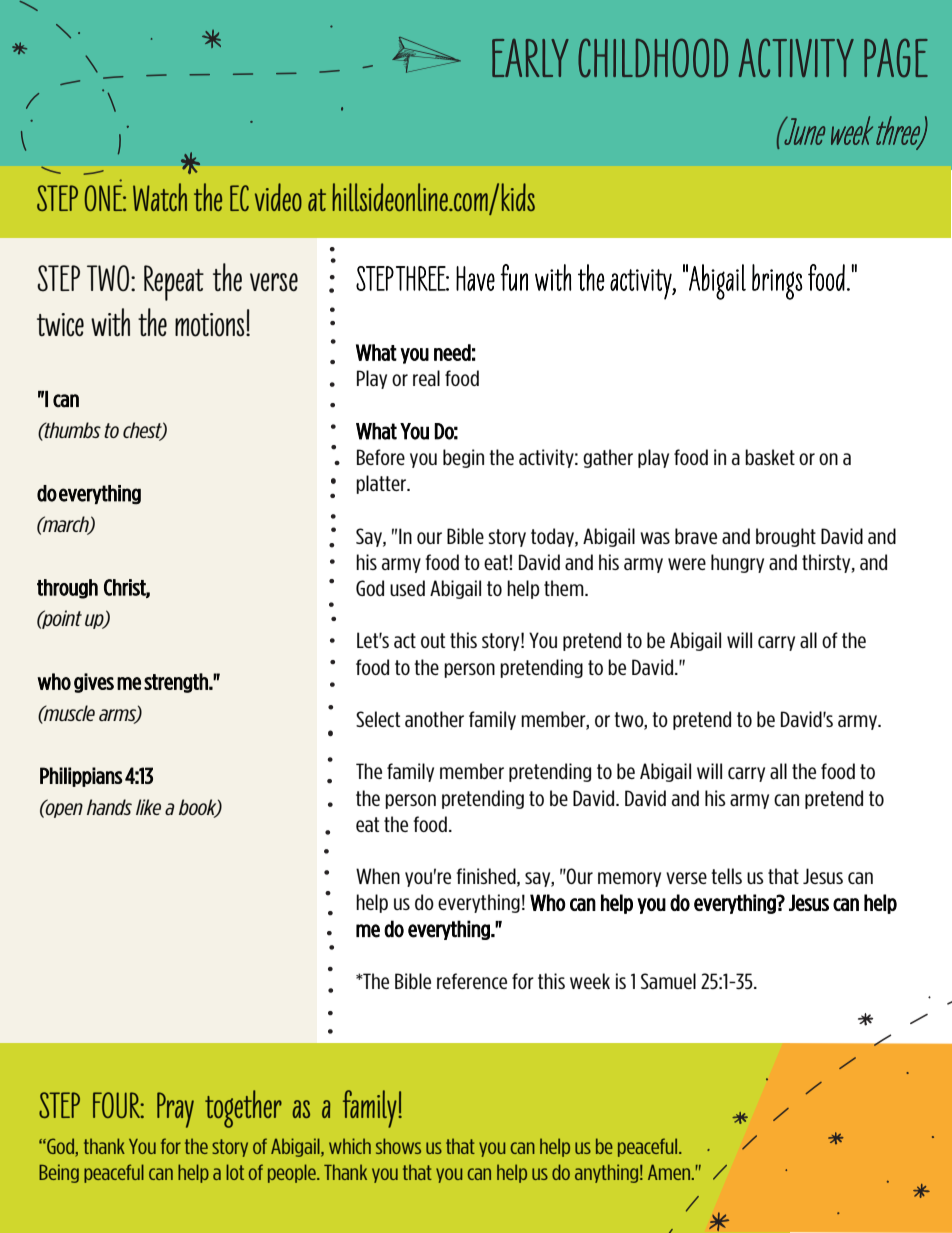  I want to click on PAGE, so click(896, 57).
